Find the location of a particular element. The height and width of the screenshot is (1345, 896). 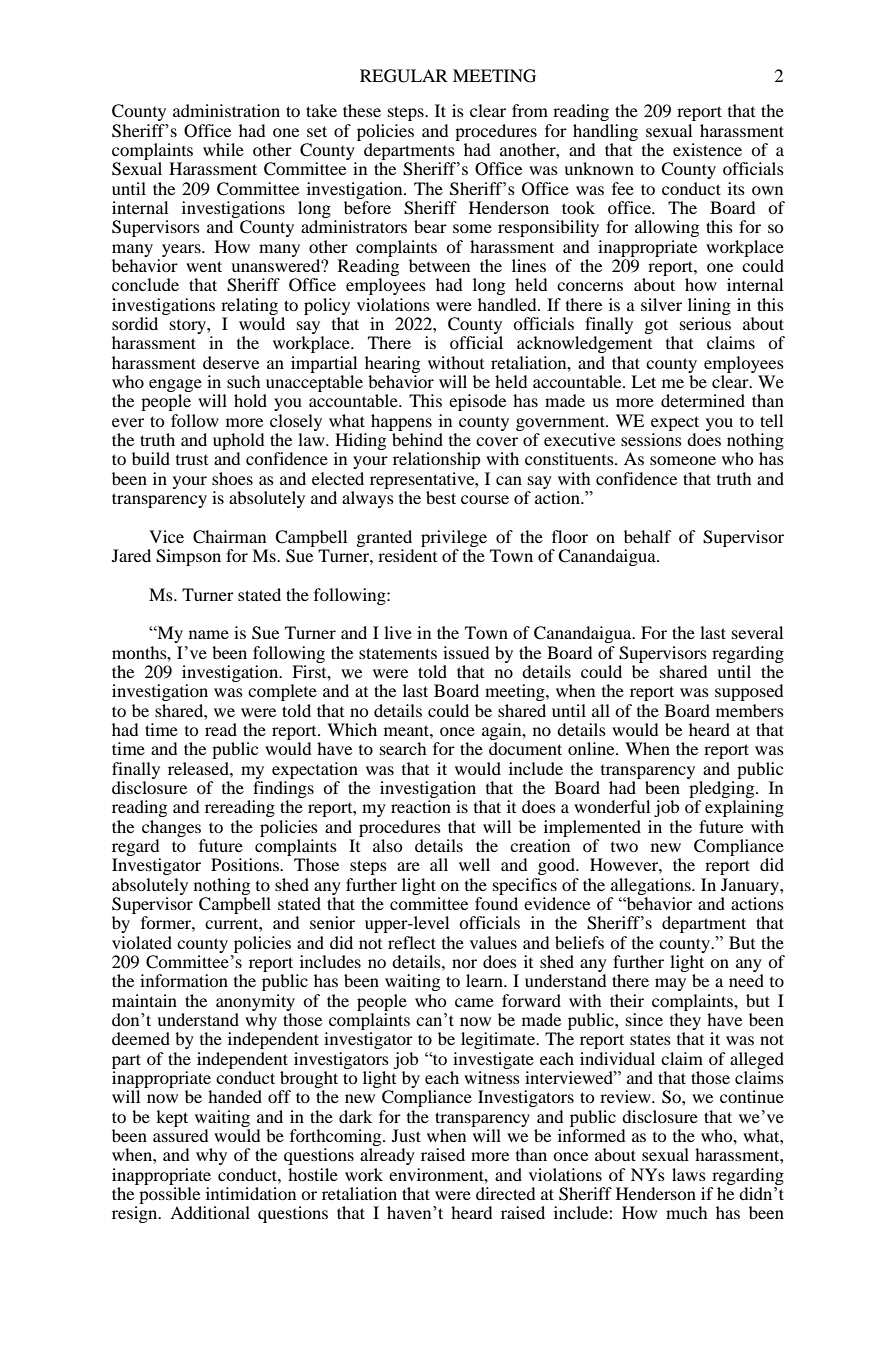

Additional is located at coordinates (210, 1212).
